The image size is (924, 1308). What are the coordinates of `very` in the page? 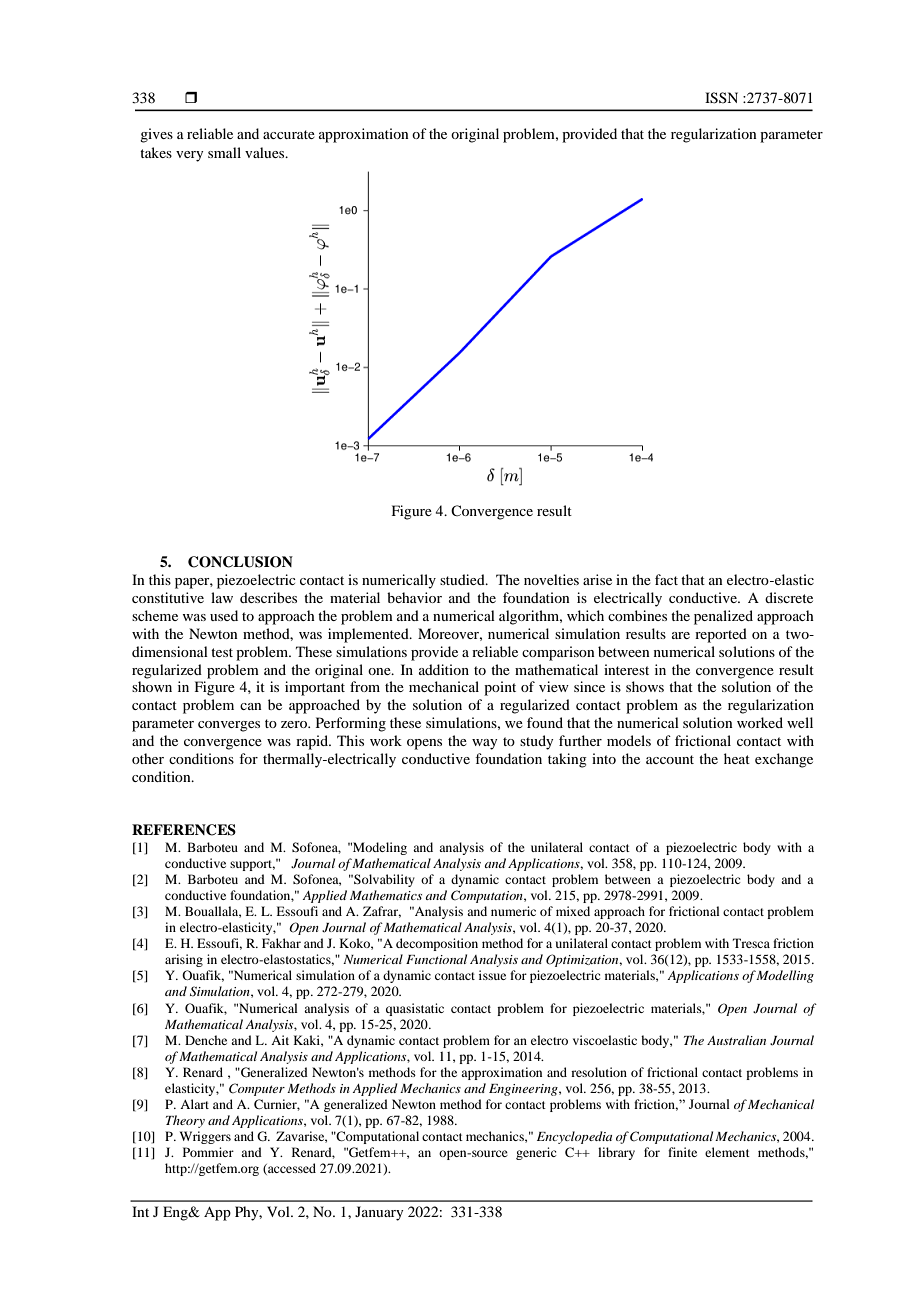 It's located at (189, 156).
